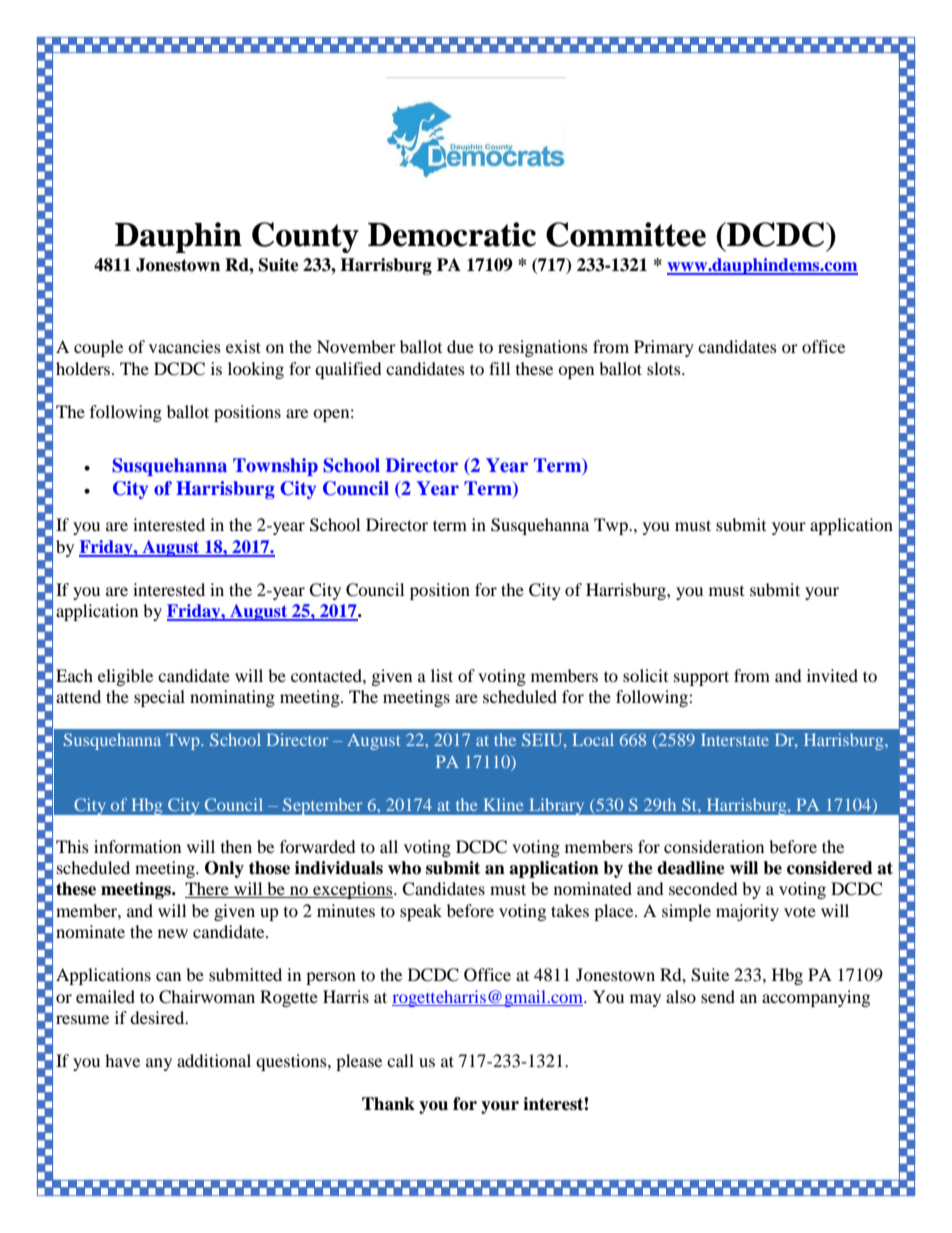 Image resolution: width=952 pixels, height=1233 pixels. I want to click on majority, so click(747, 912).
